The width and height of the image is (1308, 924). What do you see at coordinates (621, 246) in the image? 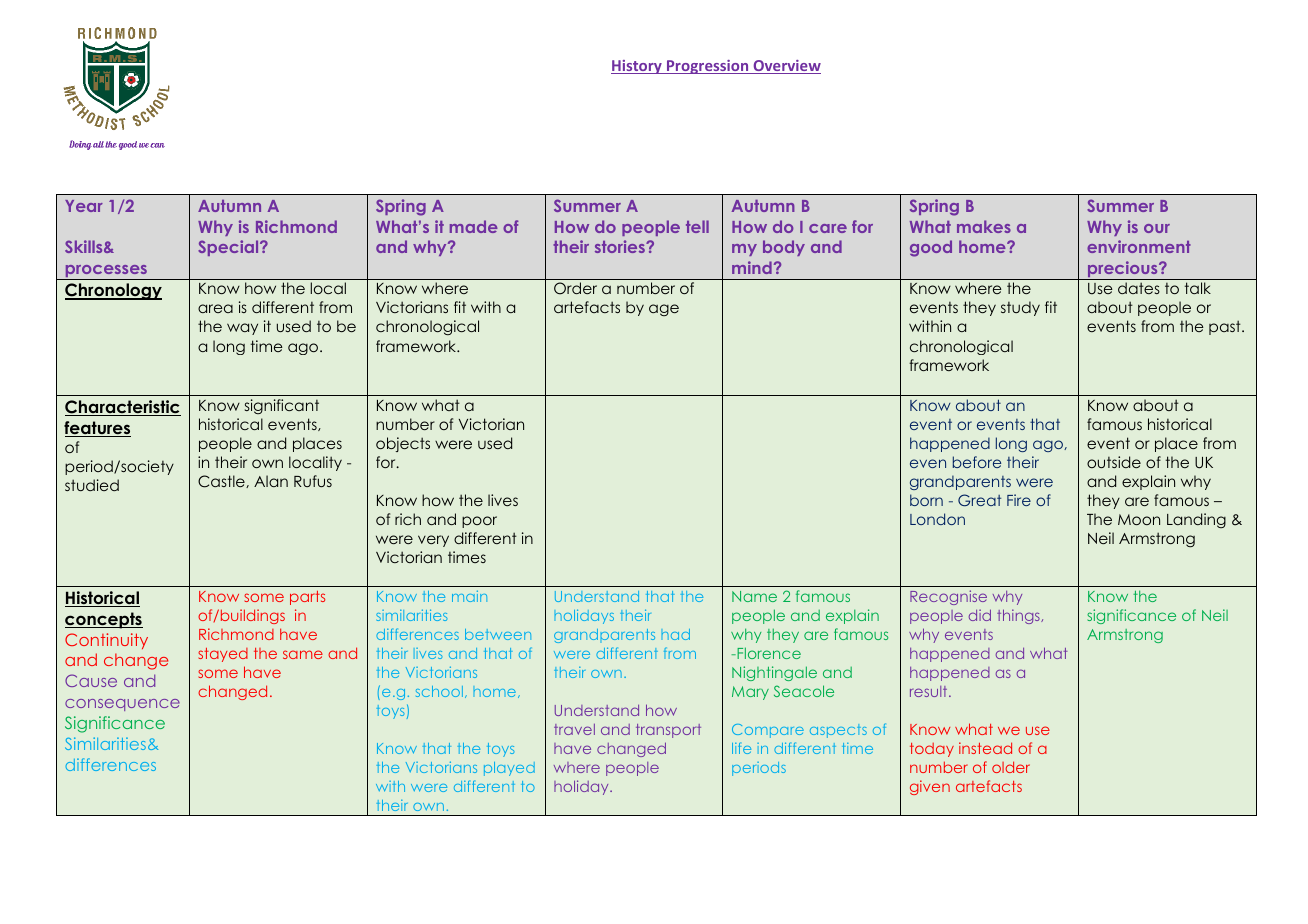
I see `stories` at bounding box center [621, 246].
